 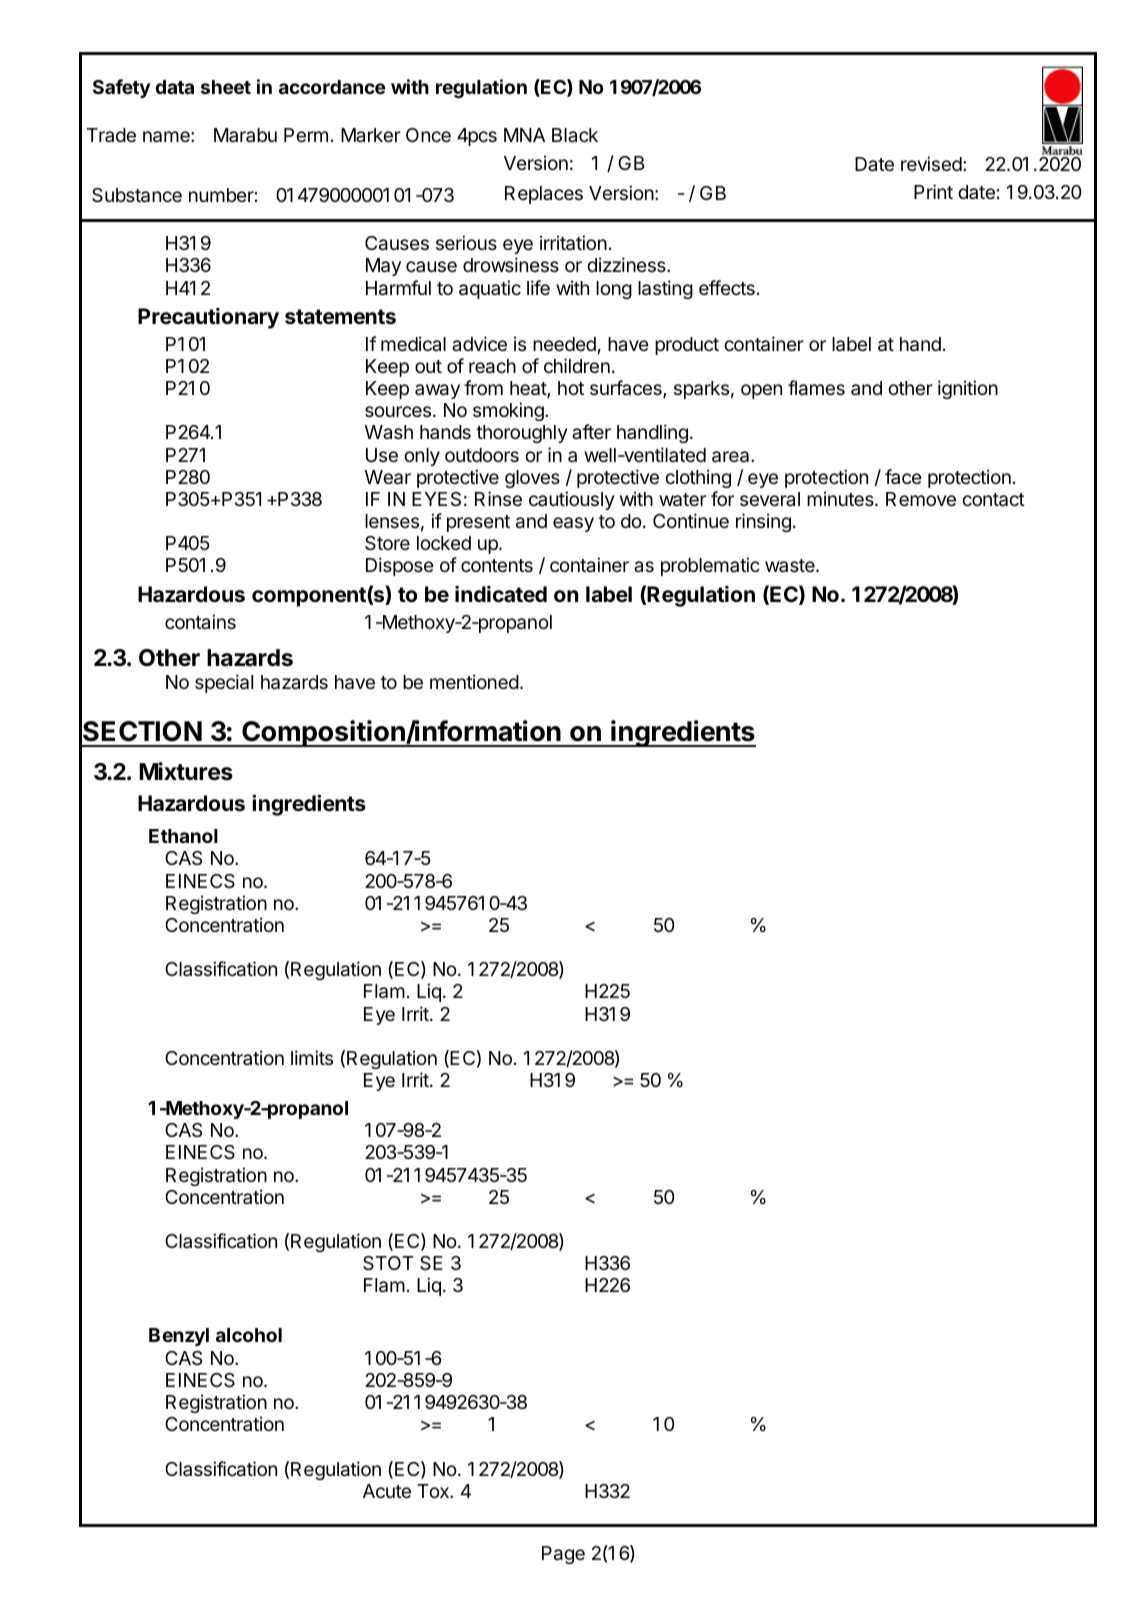 What do you see at coordinates (226, 87) in the screenshot?
I see `sheet` at bounding box center [226, 87].
